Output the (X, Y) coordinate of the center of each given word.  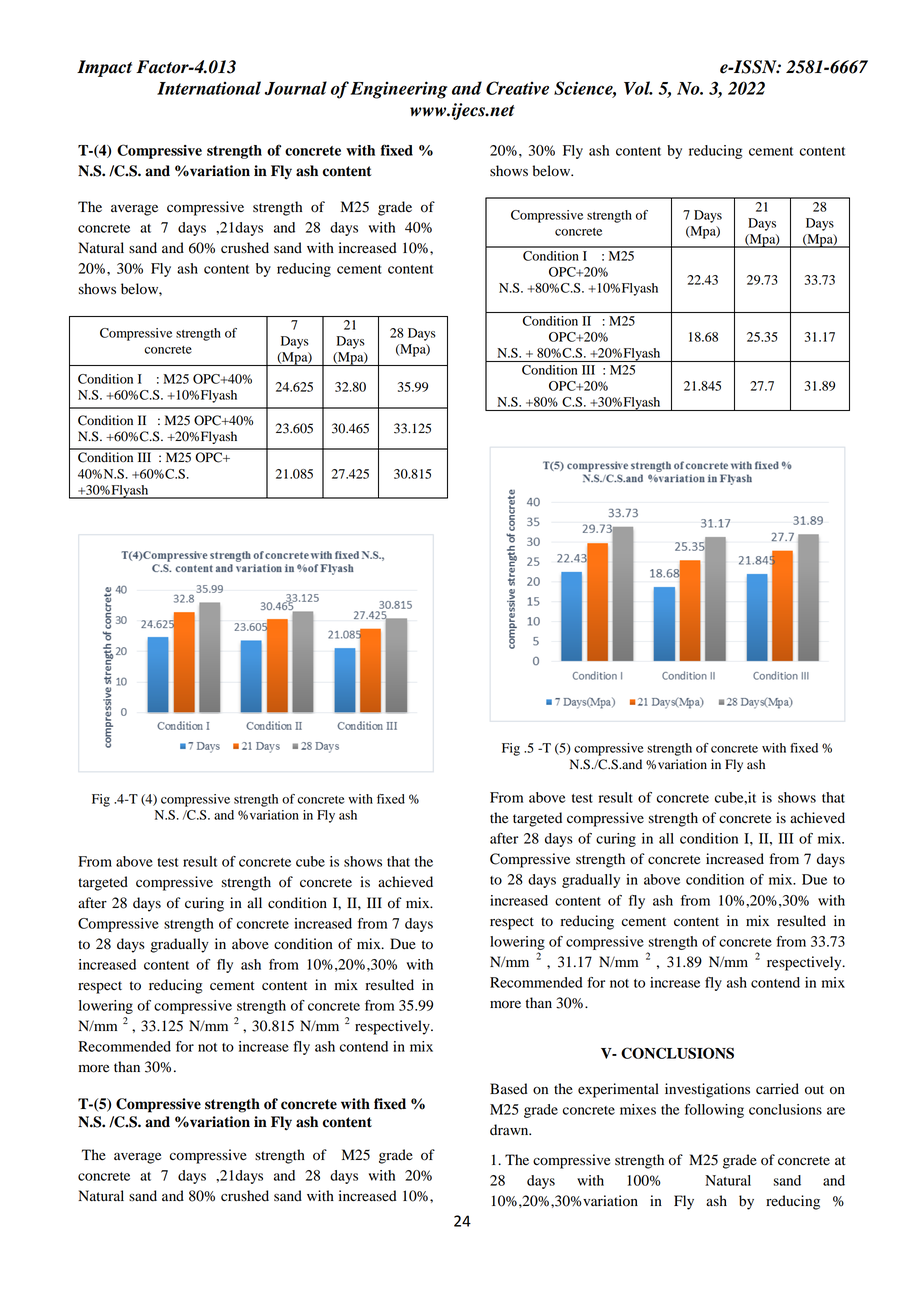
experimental (618, 1090)
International (209, 88)
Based (509, 1089)
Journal (296, 88)
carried (777, 1089)
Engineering (399, 90)
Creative (517, 88)
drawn (510, 1130)
